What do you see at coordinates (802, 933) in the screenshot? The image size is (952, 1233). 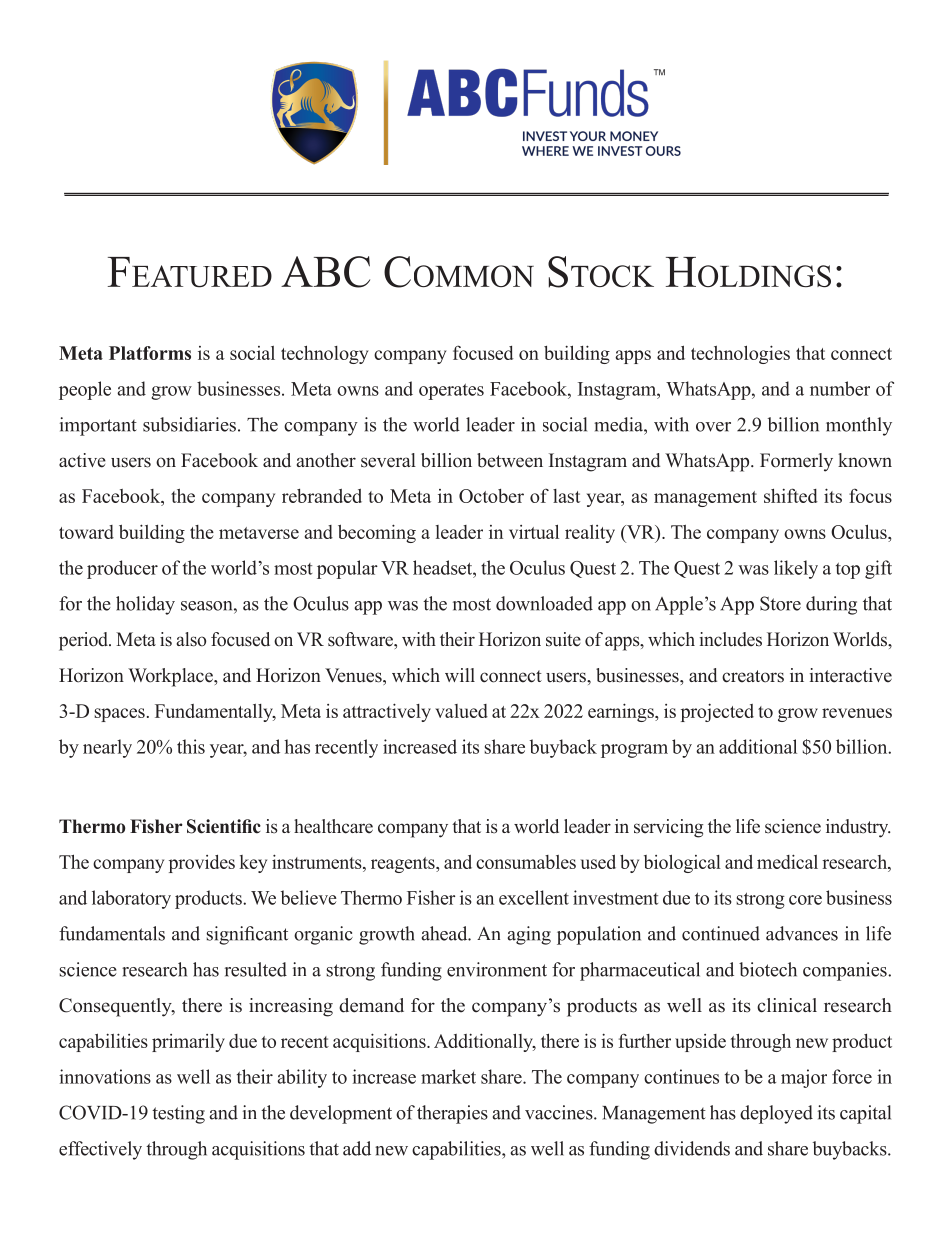 I see `advances` at bounding box center [802, 933].
